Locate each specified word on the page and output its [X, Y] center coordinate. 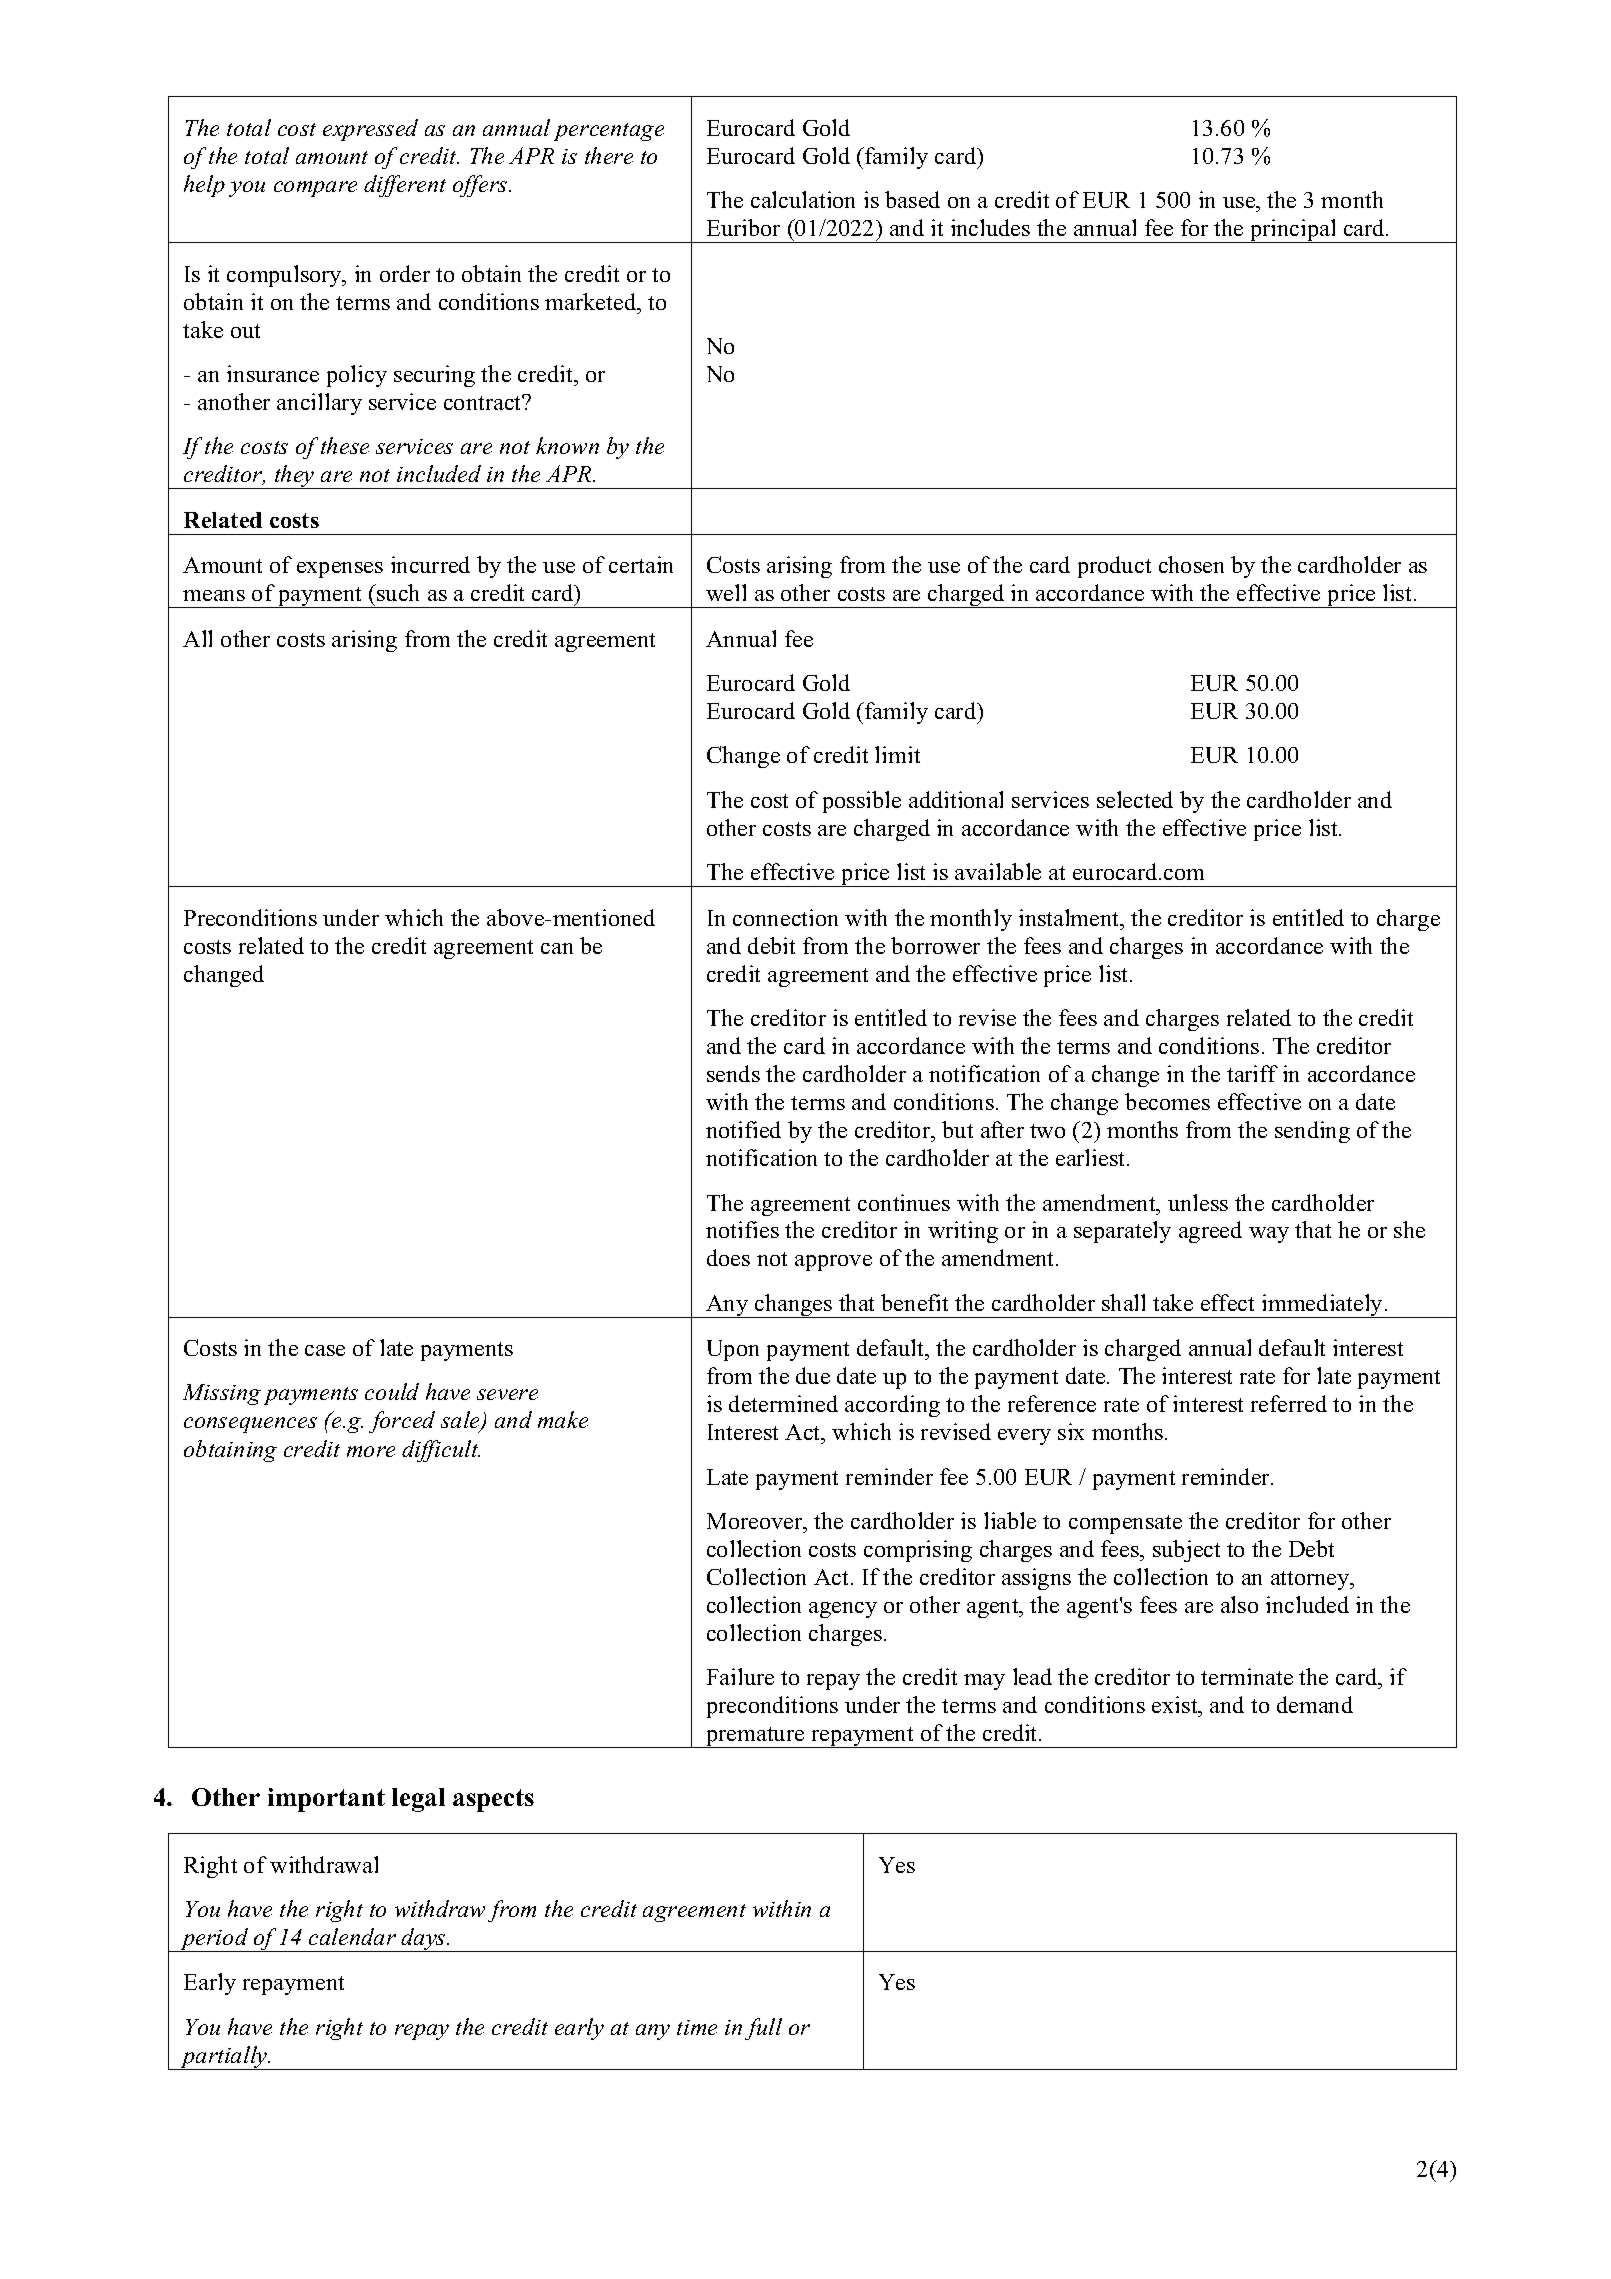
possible [862, 802]
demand [1315, 1704]
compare [315, 189]
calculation [803, 199]
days [423, 1940]
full [763, 2029]
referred [1289, 1403]
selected [1135, 799]
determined [783, 1403]
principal [1293, 231]
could [392, 1391]
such [397, 592]
